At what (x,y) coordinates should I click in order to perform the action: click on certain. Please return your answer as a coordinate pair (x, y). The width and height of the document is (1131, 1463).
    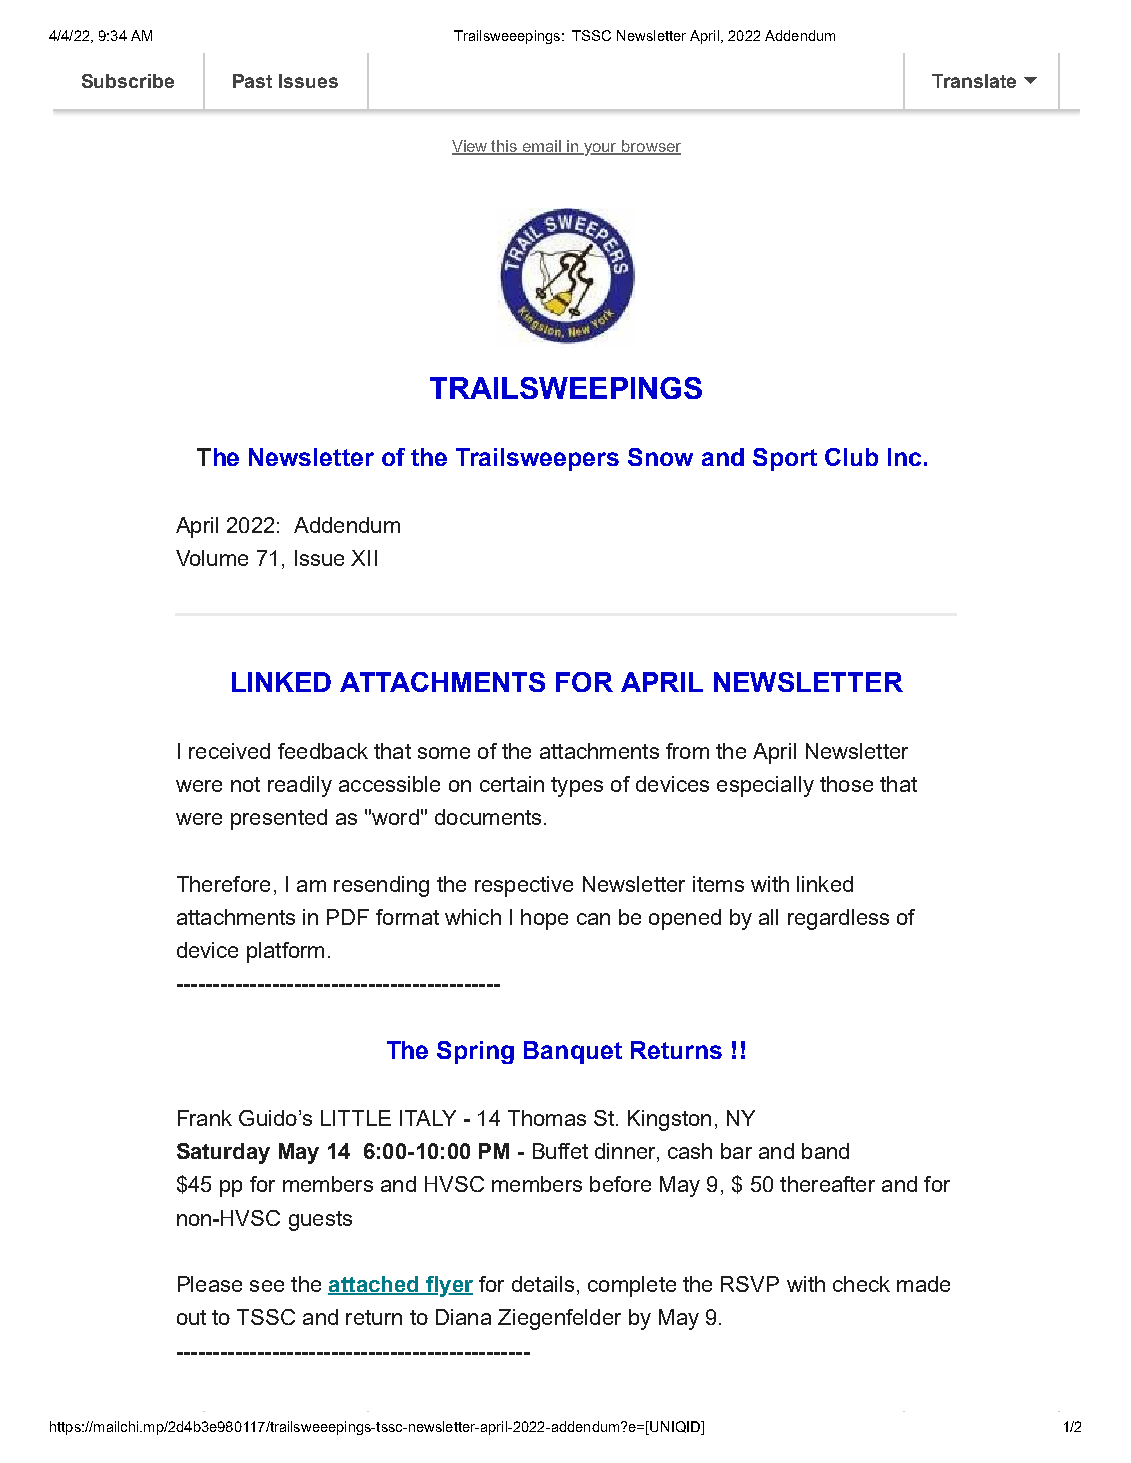
    Looking at the image, I should click on (512, 784).
